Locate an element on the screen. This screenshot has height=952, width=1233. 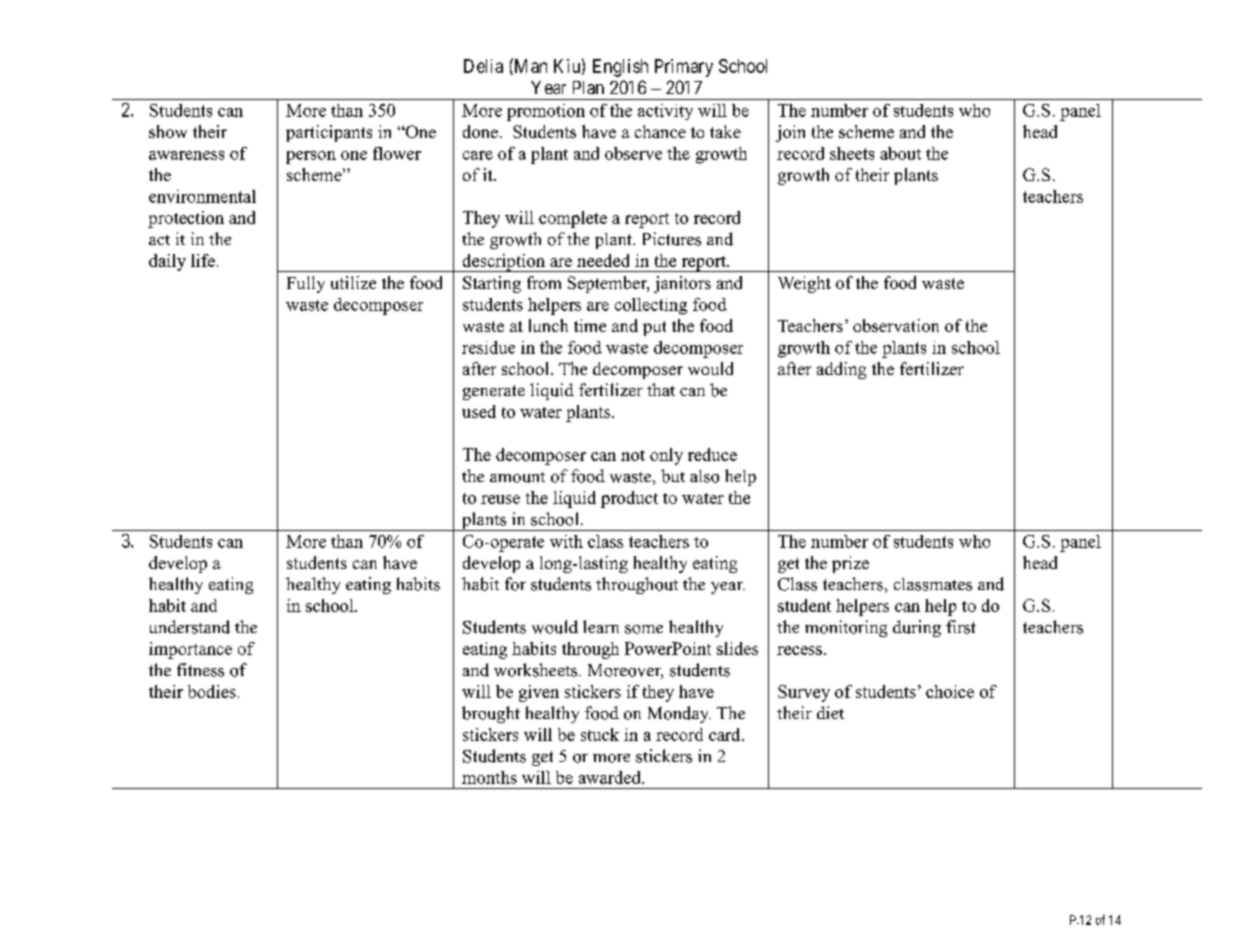
join is located at coordinates (790, 133).
